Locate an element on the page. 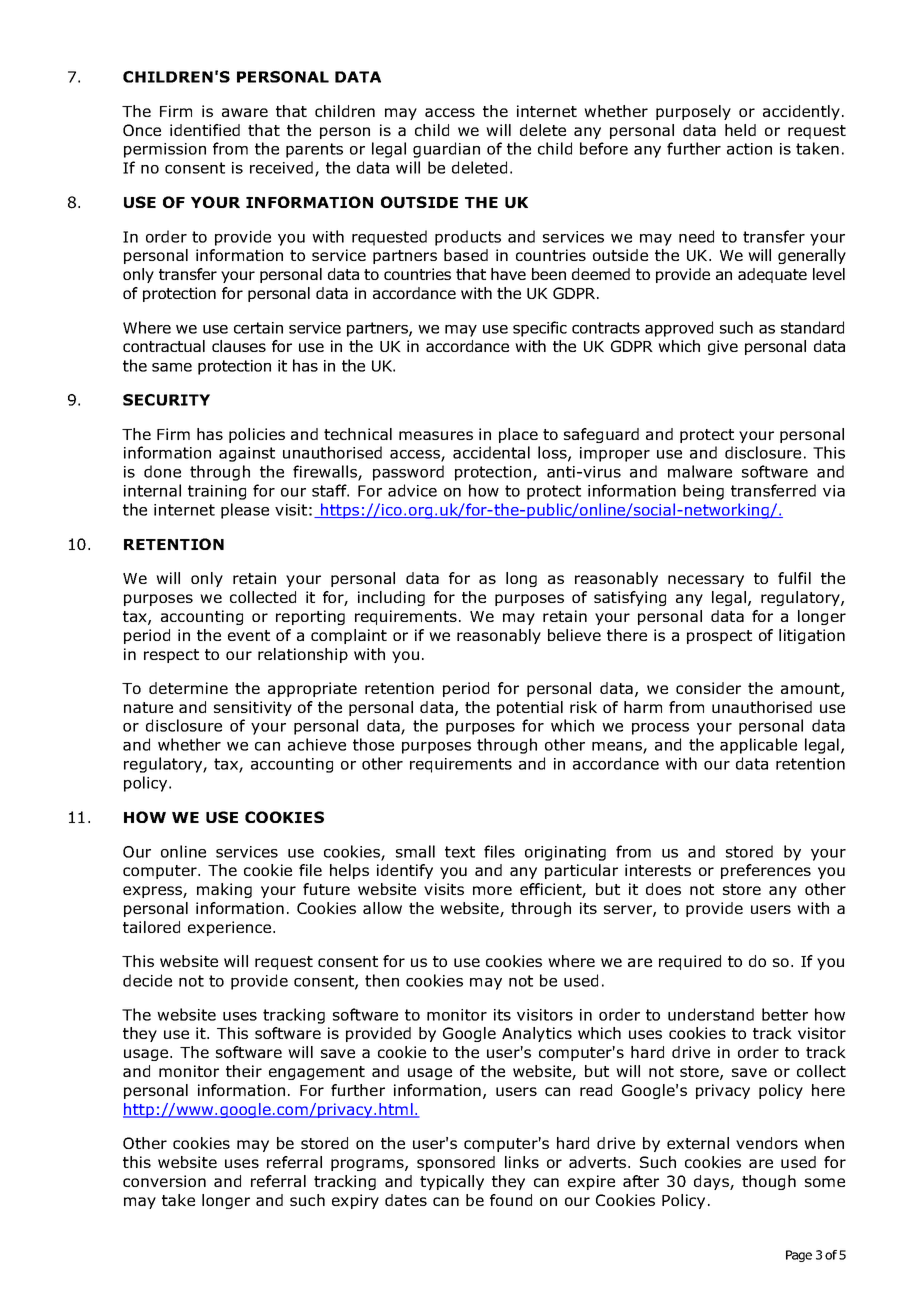 The image size is (924, 1307). experience is located at coordinates (229, 928).
